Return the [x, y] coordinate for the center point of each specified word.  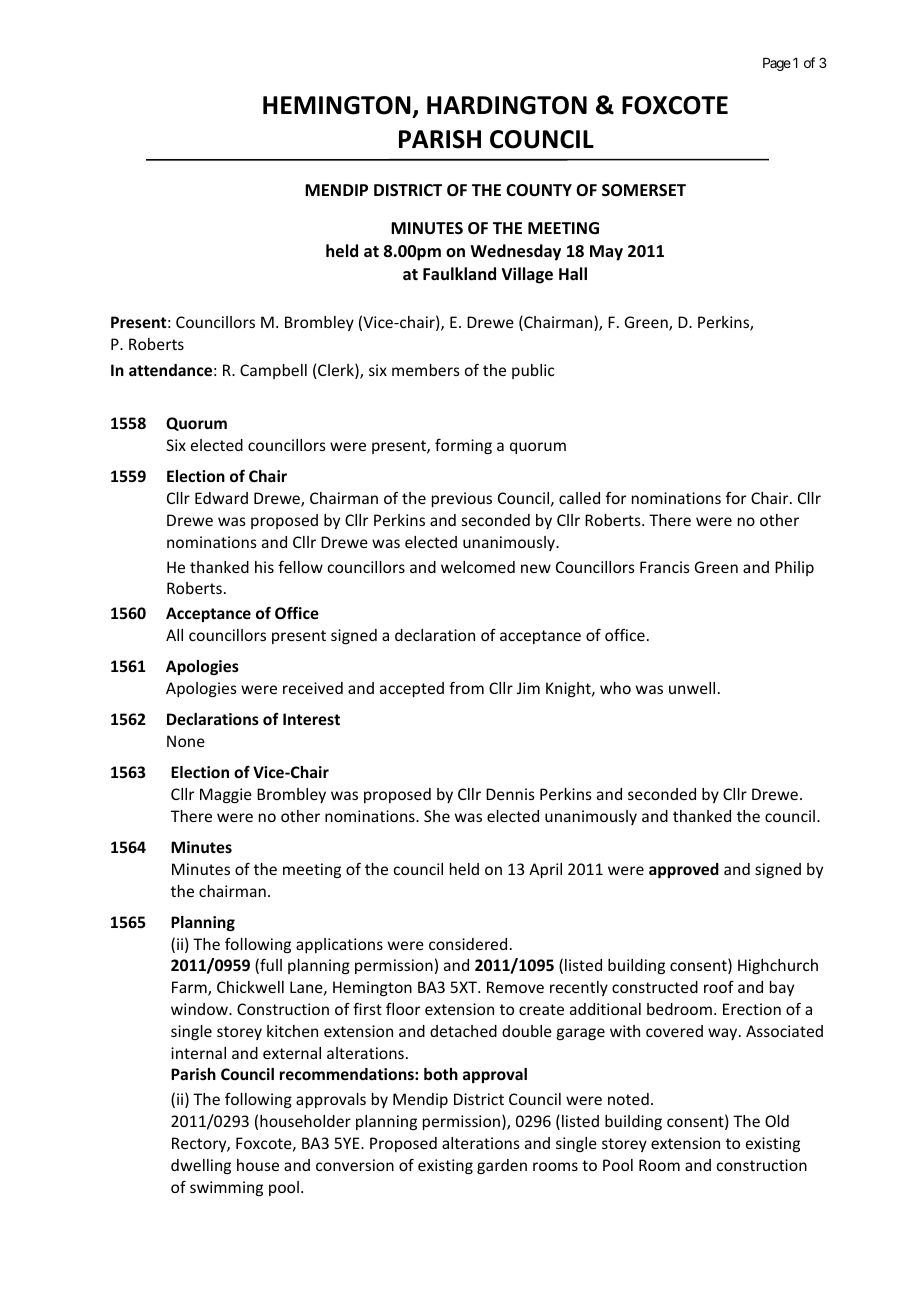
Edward [221, 498]
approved [684, 870]
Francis [665, 567]
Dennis [510, 794]
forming [463, 446]
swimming [226, 1188]
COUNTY [539, 190]
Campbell [273, 371]
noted [628, 1099]
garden [502, 1166]
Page [777, 64]
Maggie [226, 795]
